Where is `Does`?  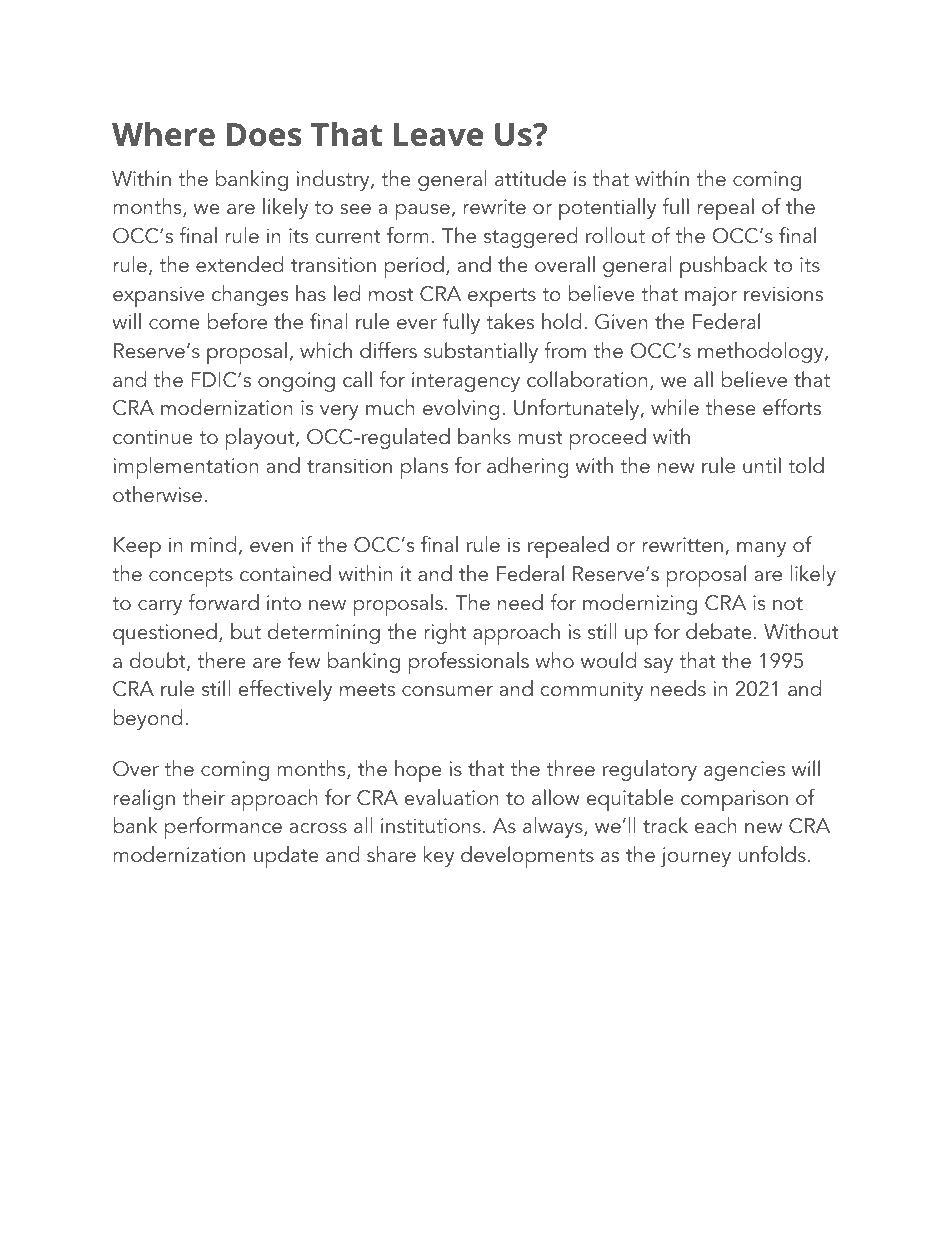 Does is located at coordinates (264, 135).
